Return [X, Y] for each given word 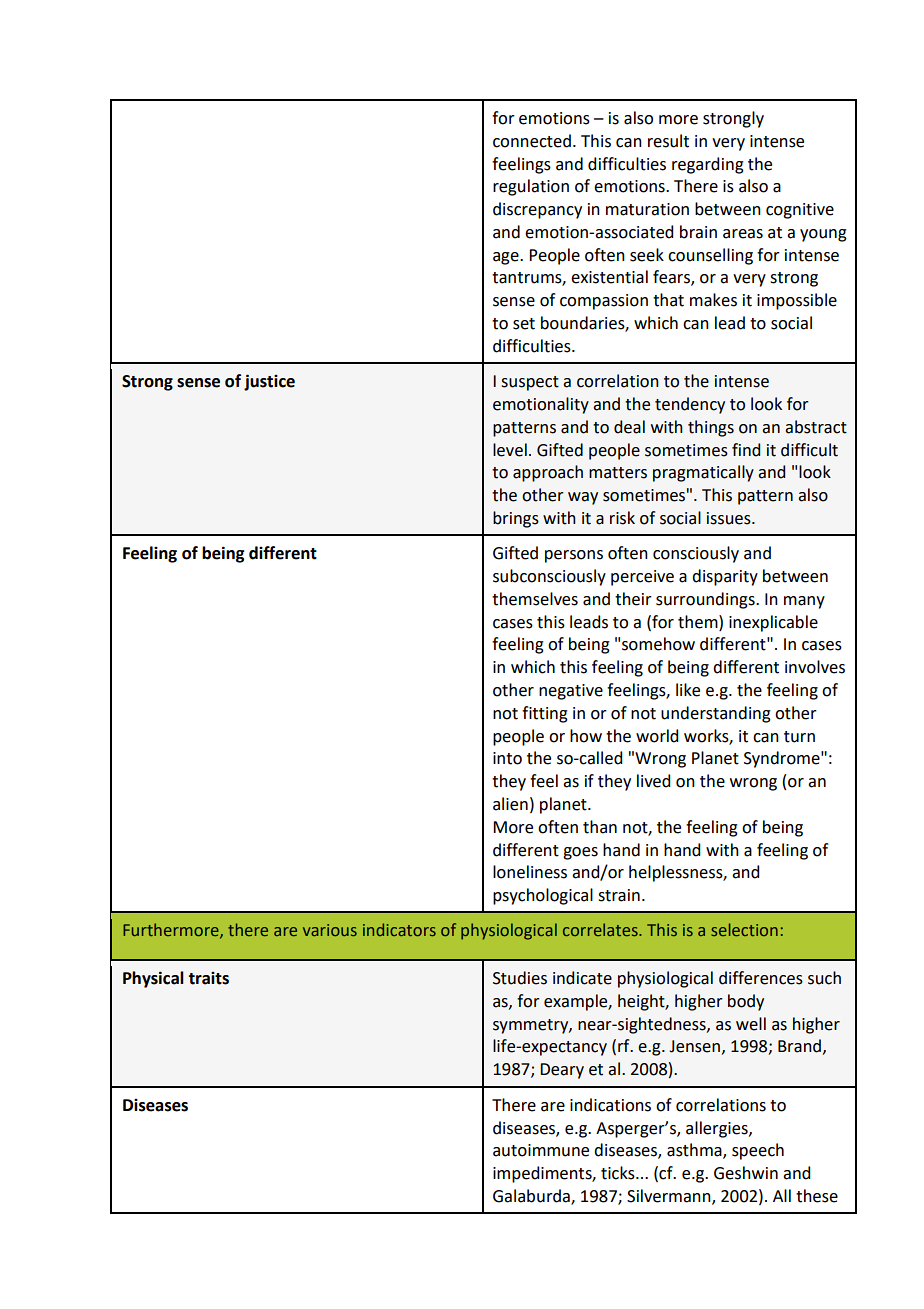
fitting [545, 714]
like [688, 690]
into [507, 758]
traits [209, 978]
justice [269, 382]
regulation [531, 187]
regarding [708, 165]
